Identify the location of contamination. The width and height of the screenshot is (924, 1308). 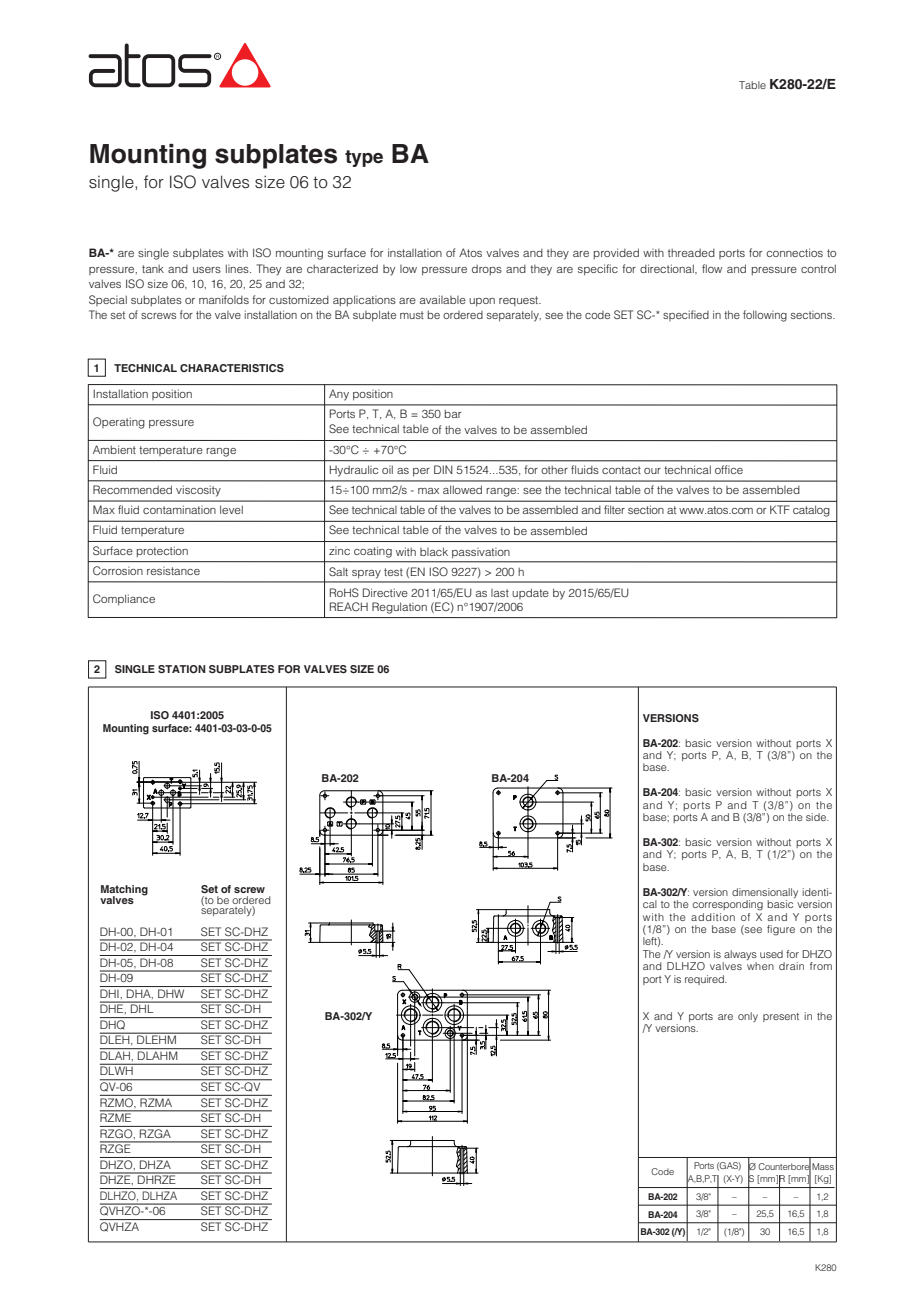
(179, 509).
